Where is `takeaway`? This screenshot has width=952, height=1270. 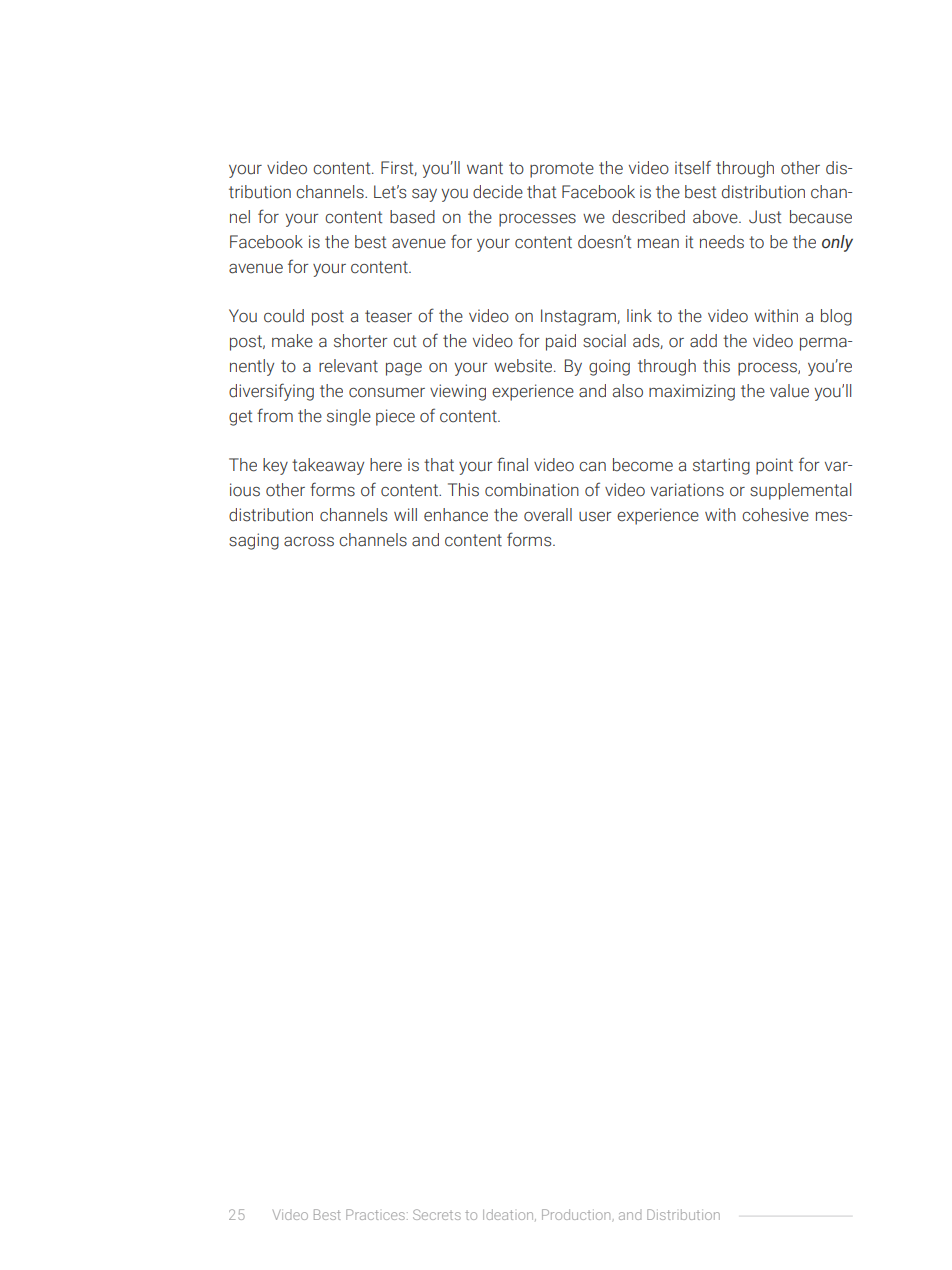 takeaway is located at coordinates (328, 466).
